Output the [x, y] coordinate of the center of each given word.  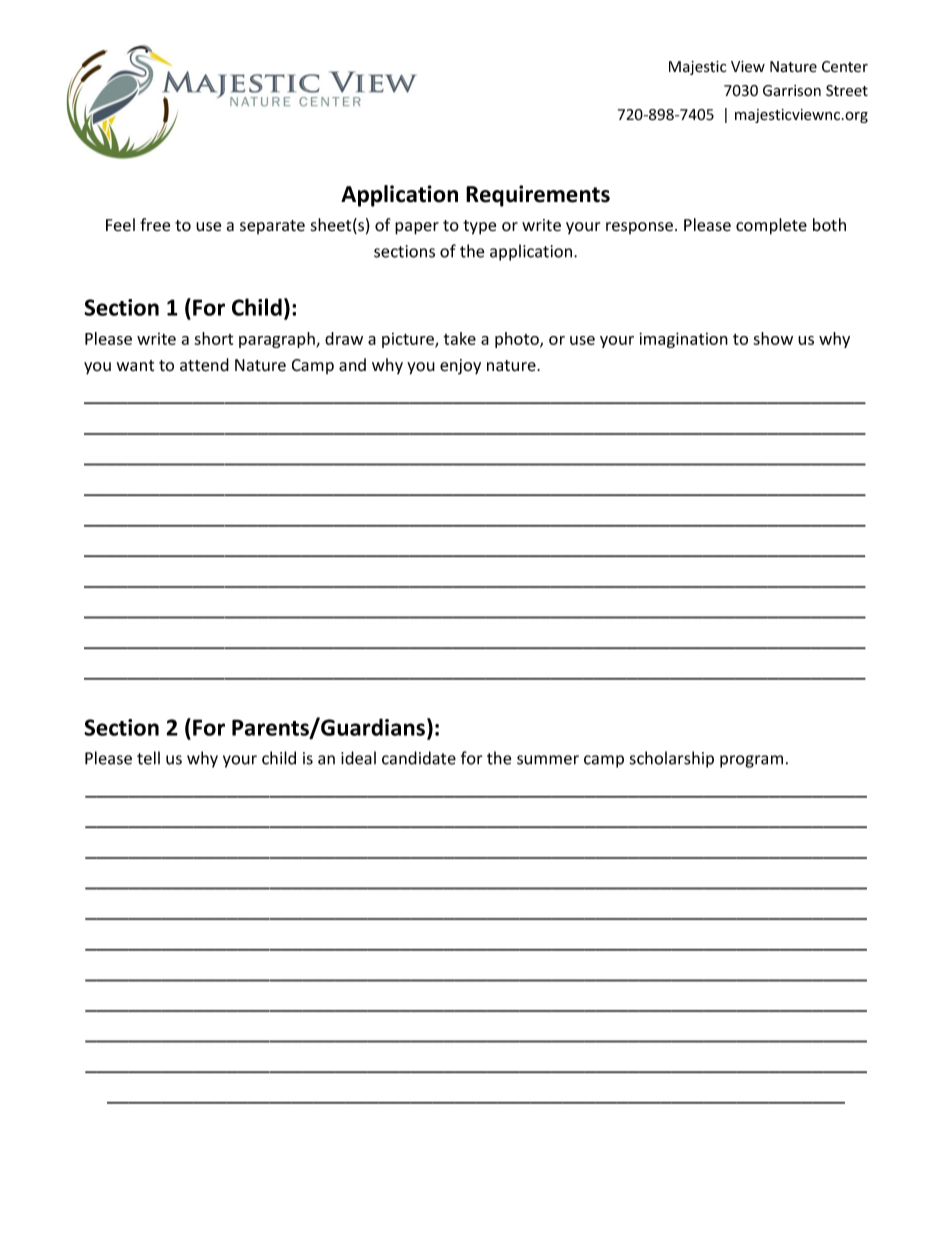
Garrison [792, 91]
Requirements [538, 196]
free [155, 225]
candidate [419, 758]
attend [204, 365]
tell [148, 758]
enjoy [460, 367]
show [773, 338]
